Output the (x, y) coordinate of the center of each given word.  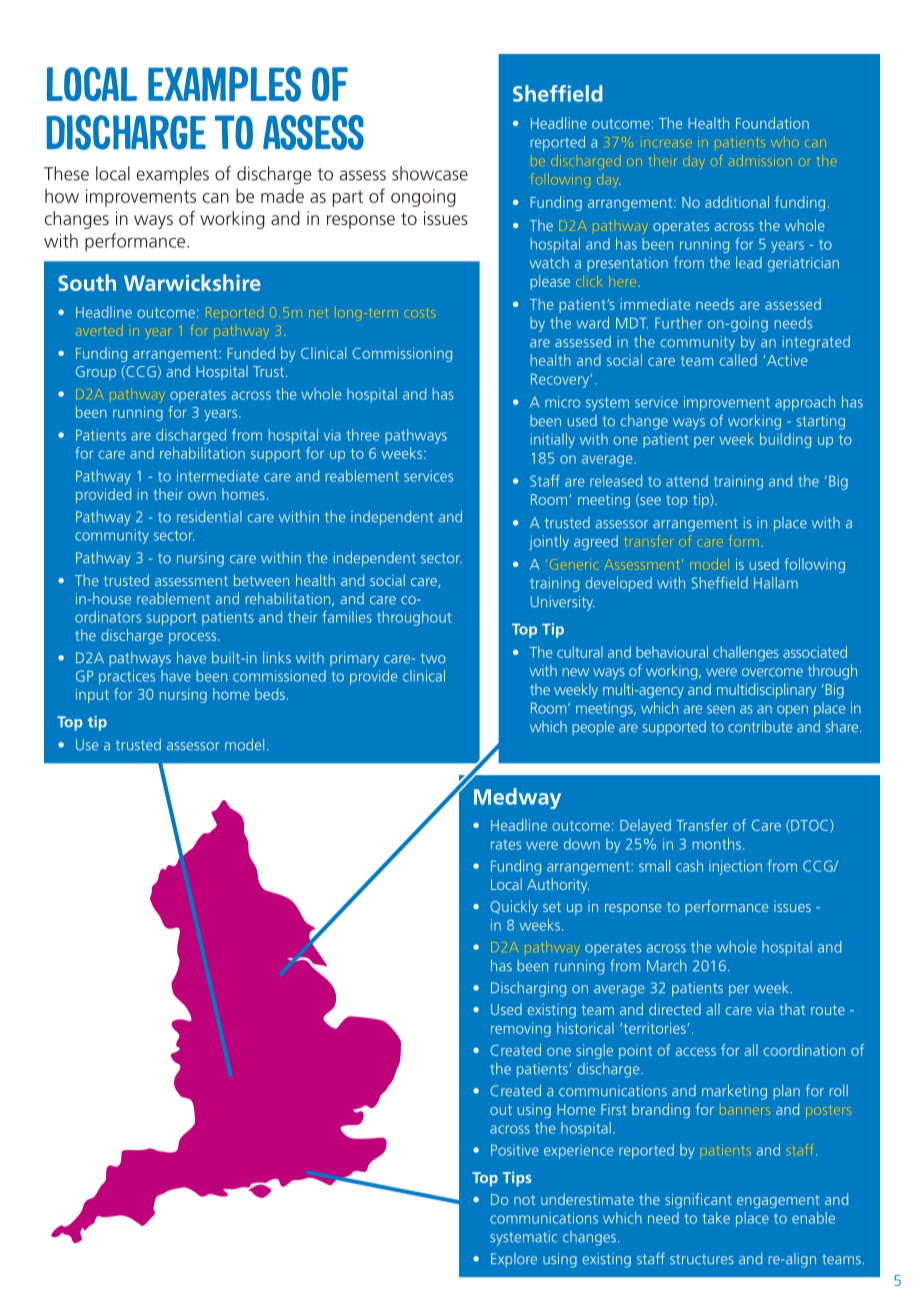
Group (96, 373)
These (66, 173)
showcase (430, 173)
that (792, 1009)
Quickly (514, 907)
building (785, 440)
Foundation (772, 123)
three (363, 435)
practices (127, 677)
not (524, 1200)
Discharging (528, 989)
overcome (772, 672)
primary (354, 659)
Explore (514, 1260)
